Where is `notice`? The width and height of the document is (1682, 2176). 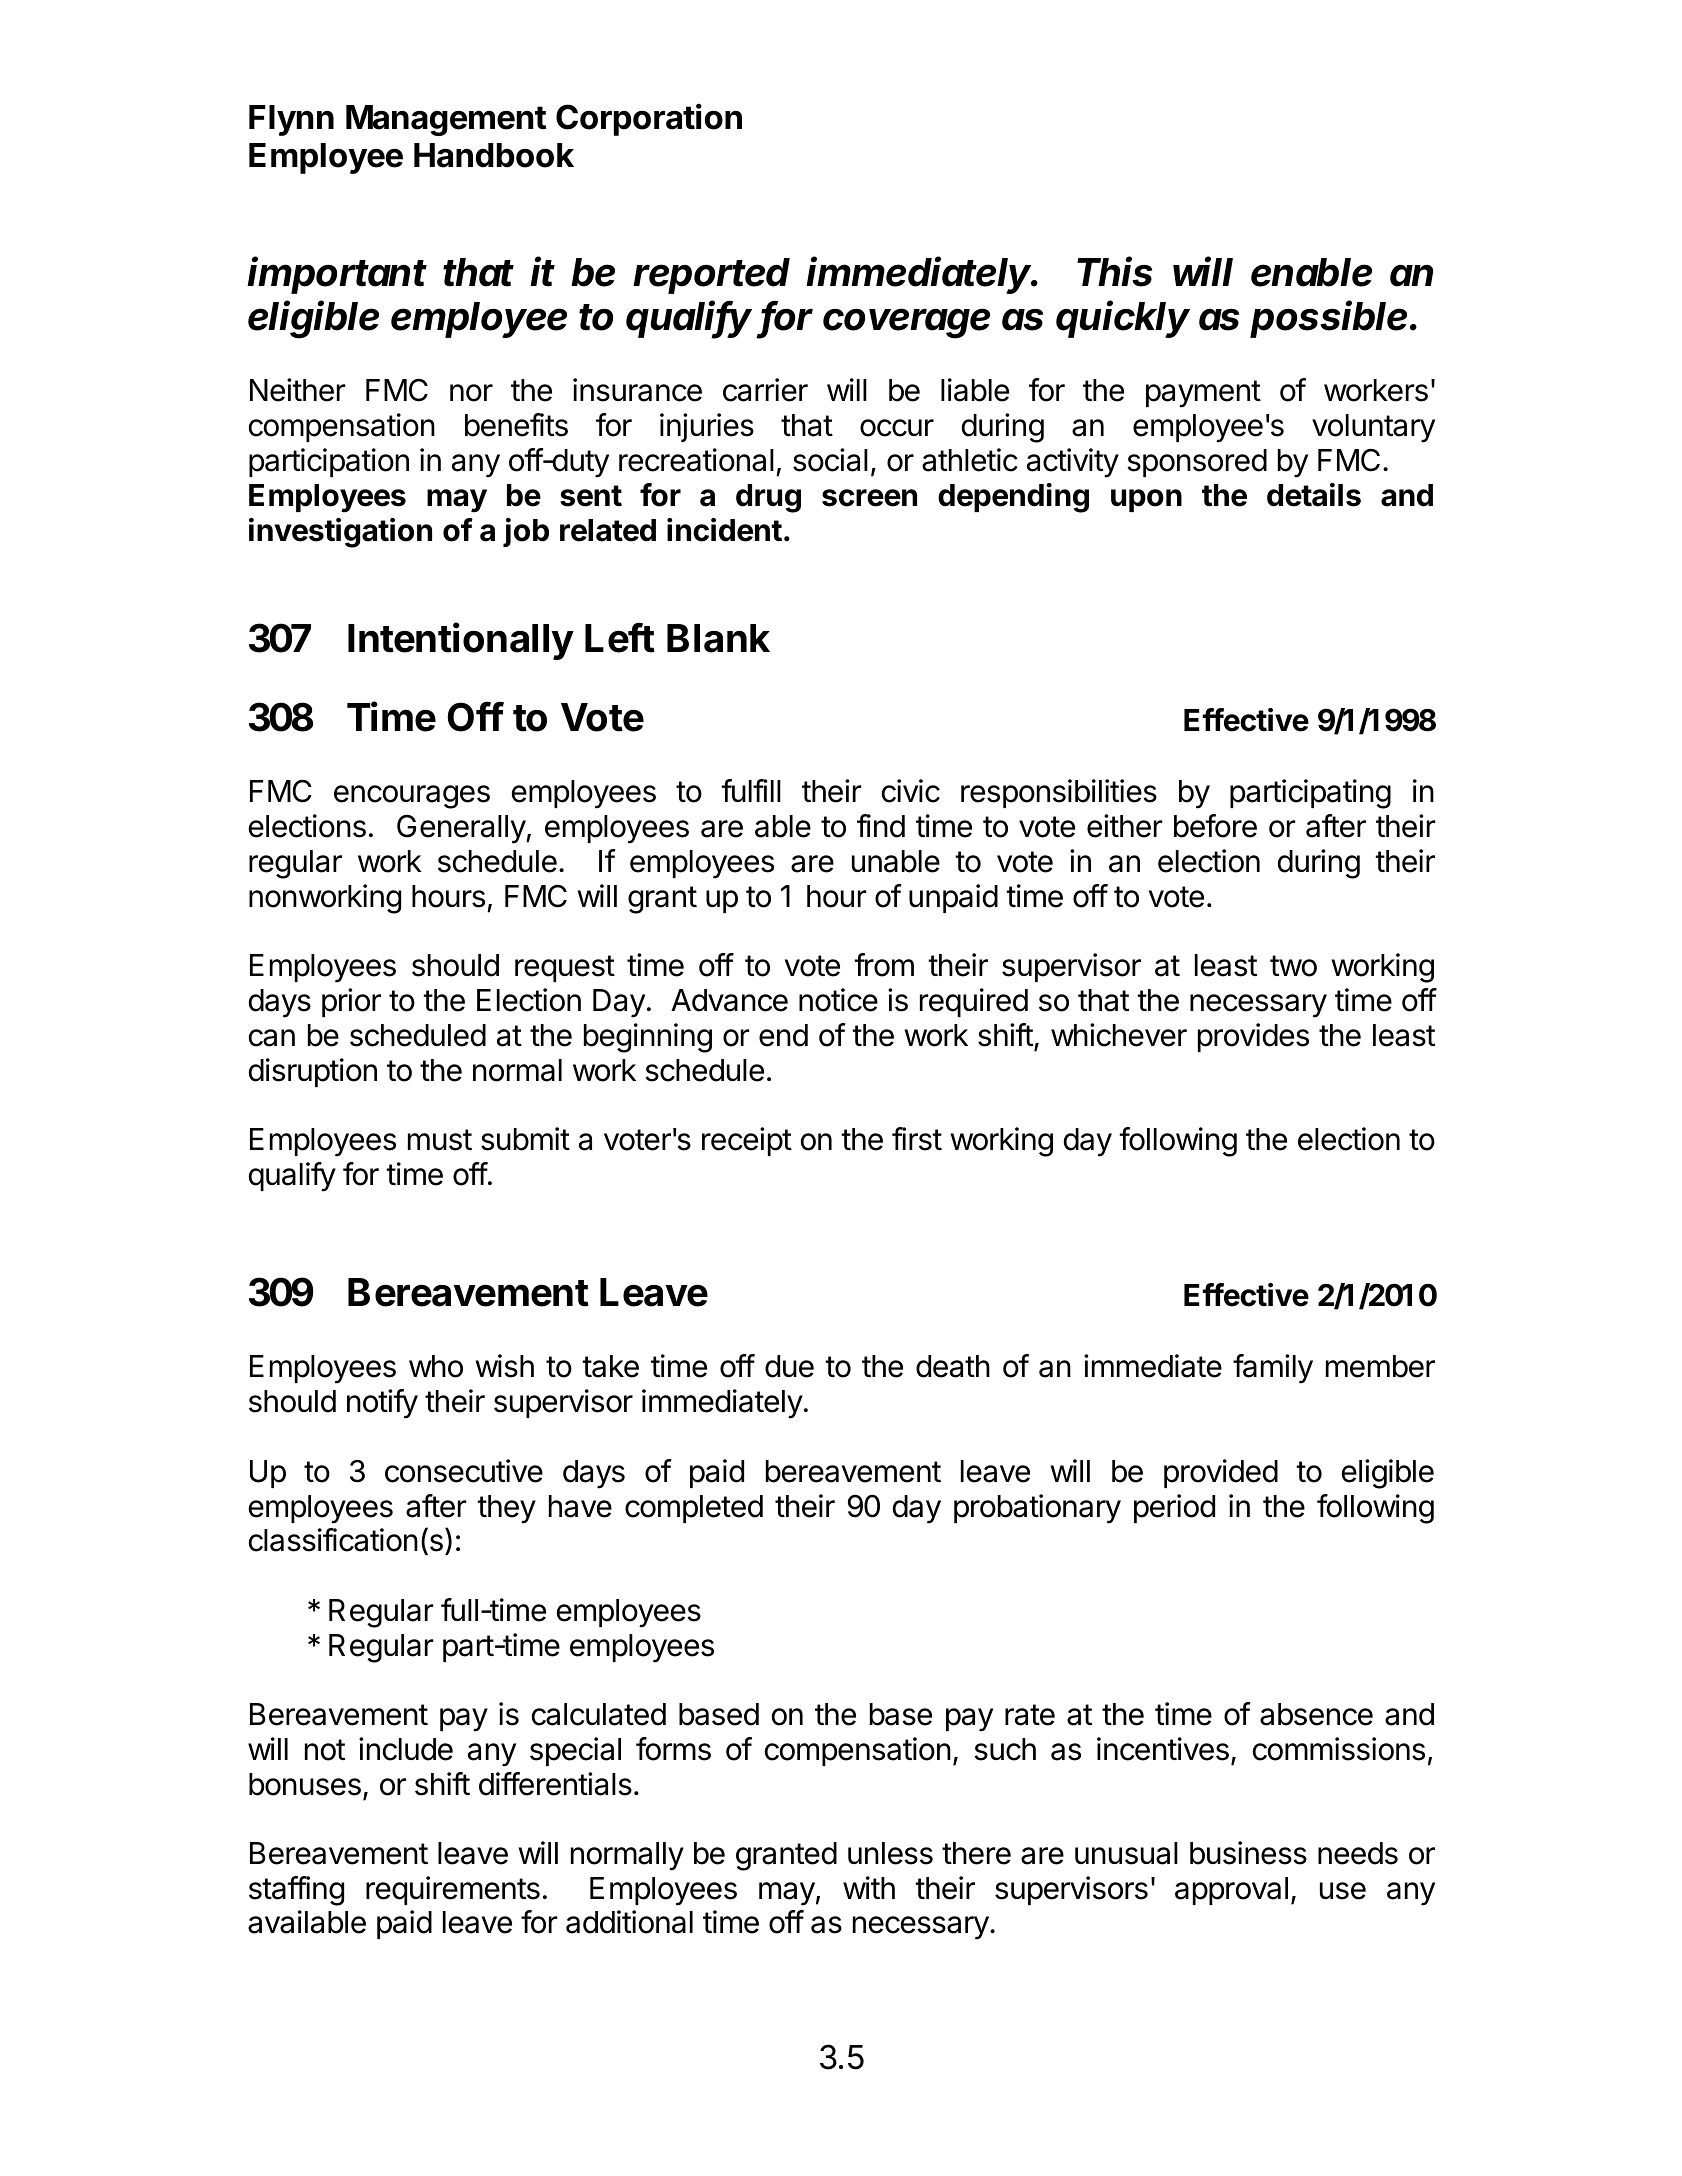 notice is located at coordinates (838, 1000).
